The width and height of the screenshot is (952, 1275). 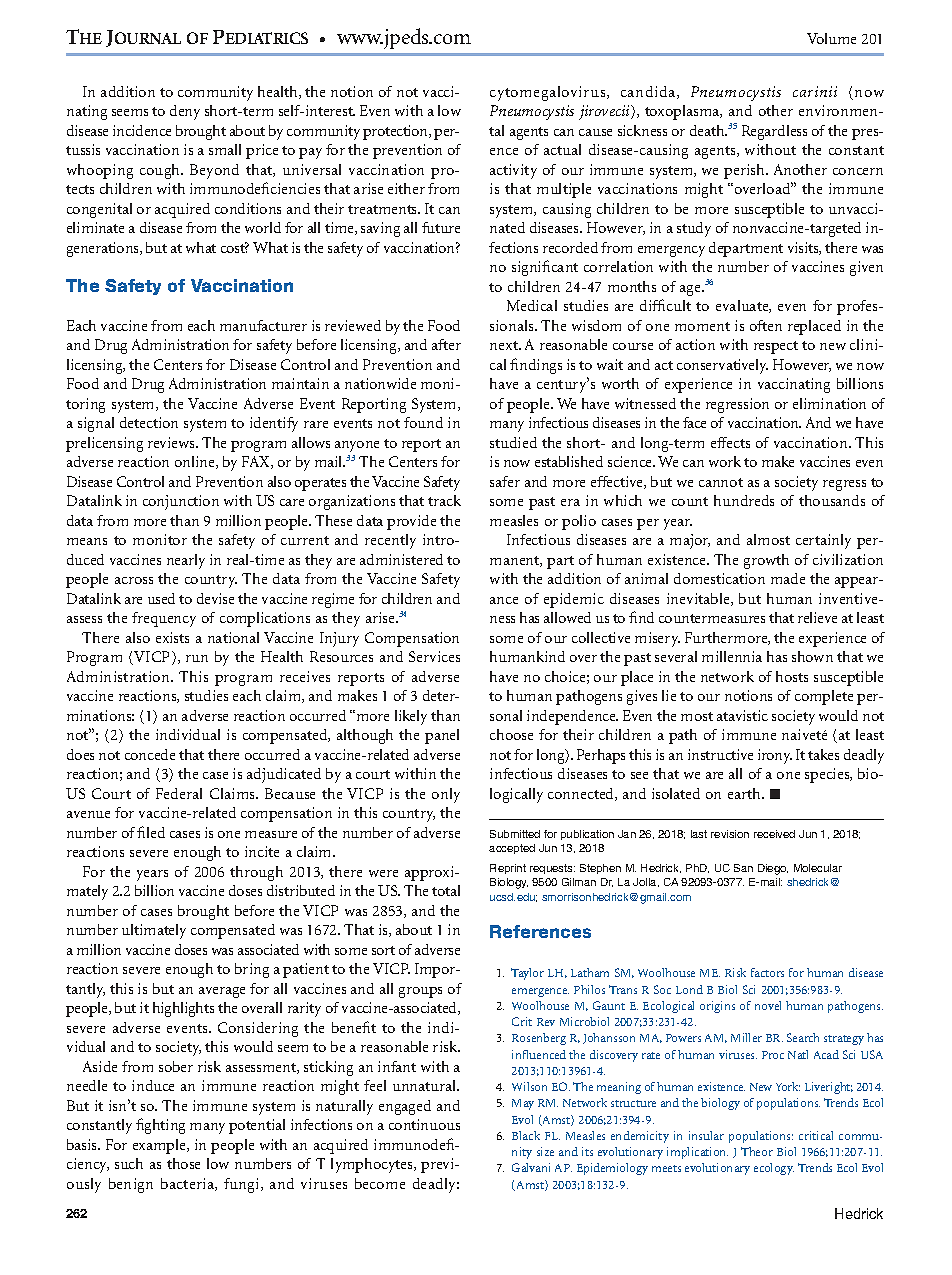 I want to click on example, so click(x=160, y=1146).
